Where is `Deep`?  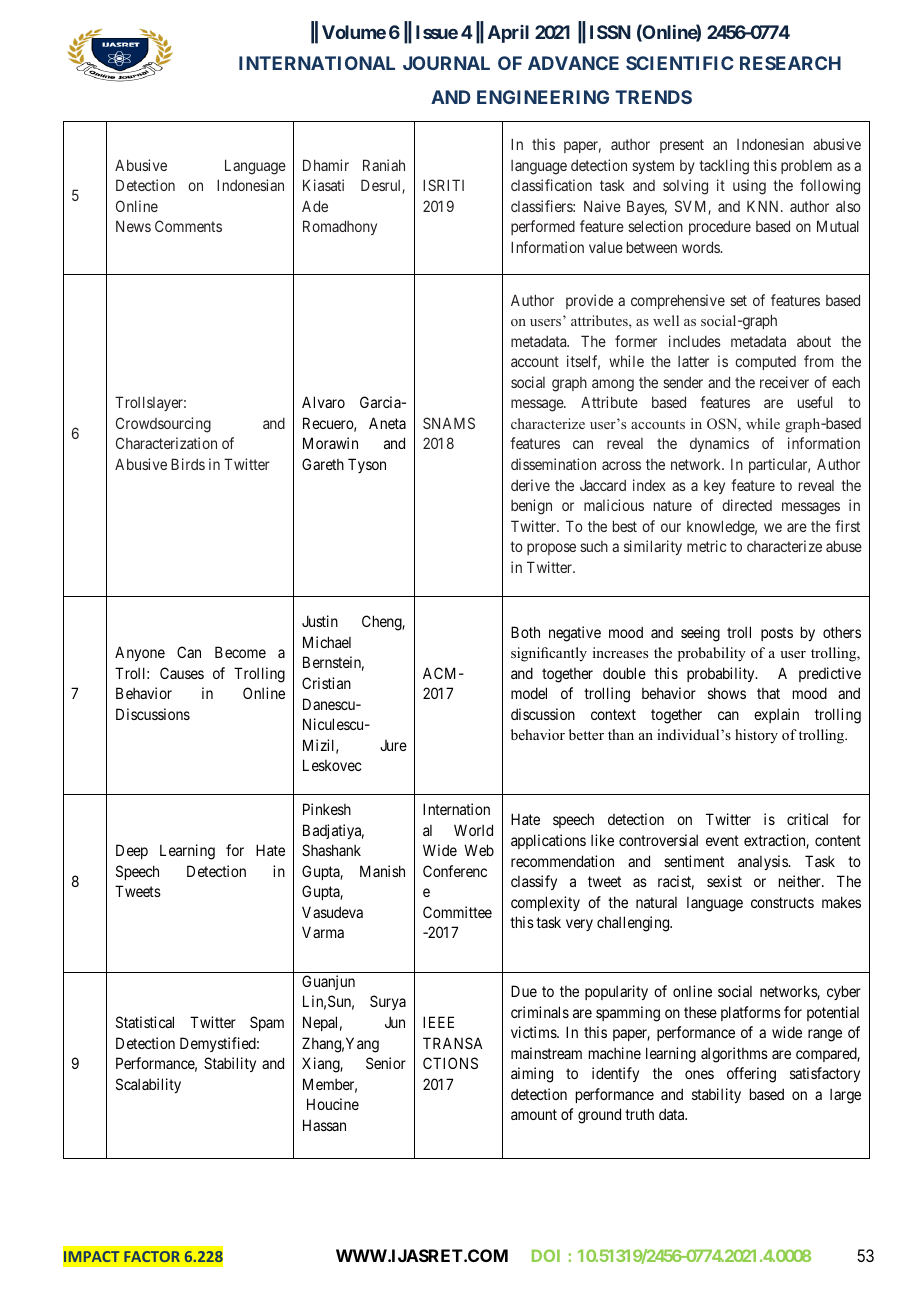
Deep is located at coordinates (132, 851).
